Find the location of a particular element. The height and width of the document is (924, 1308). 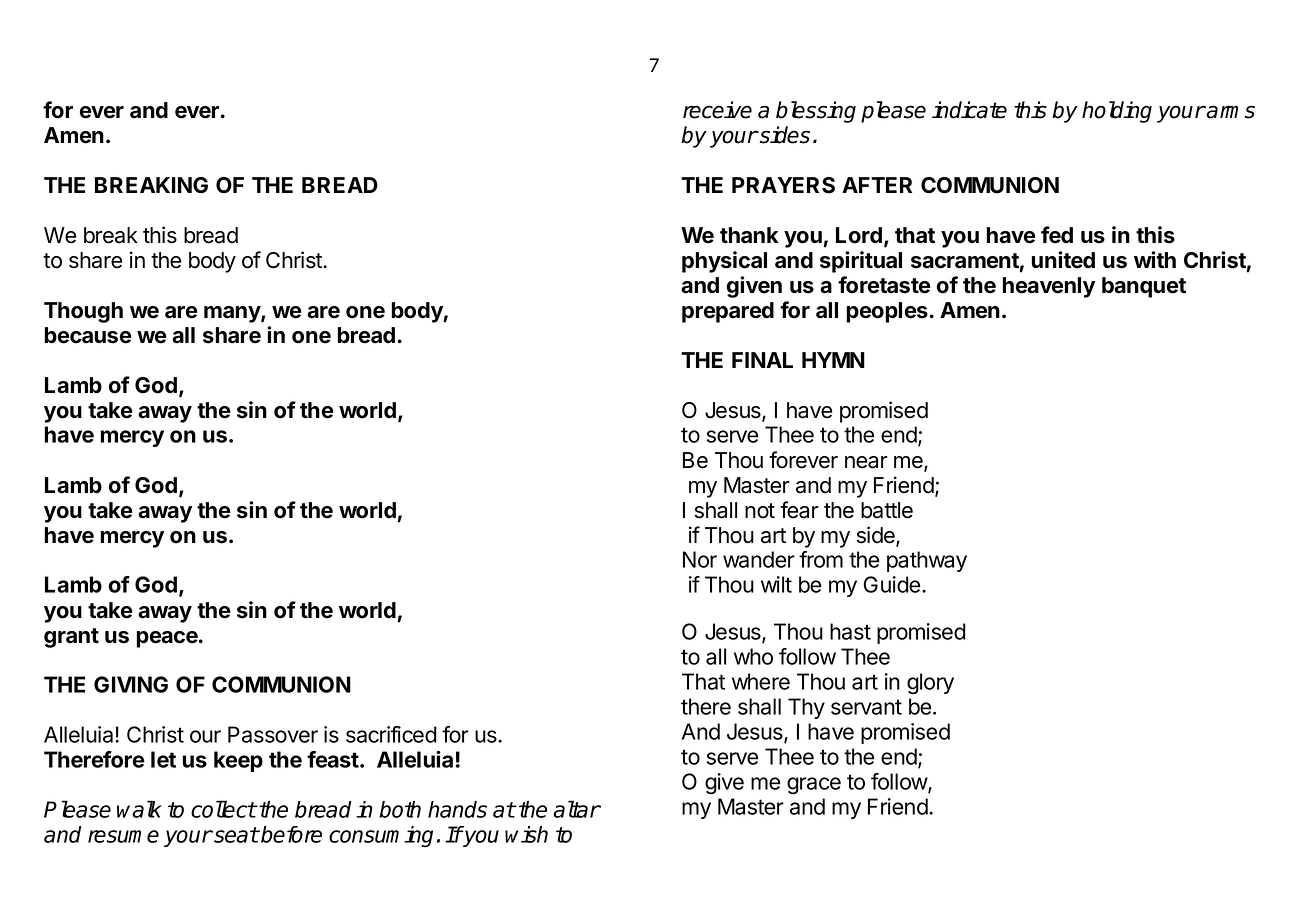

because is located at coordinates (88, 335).
